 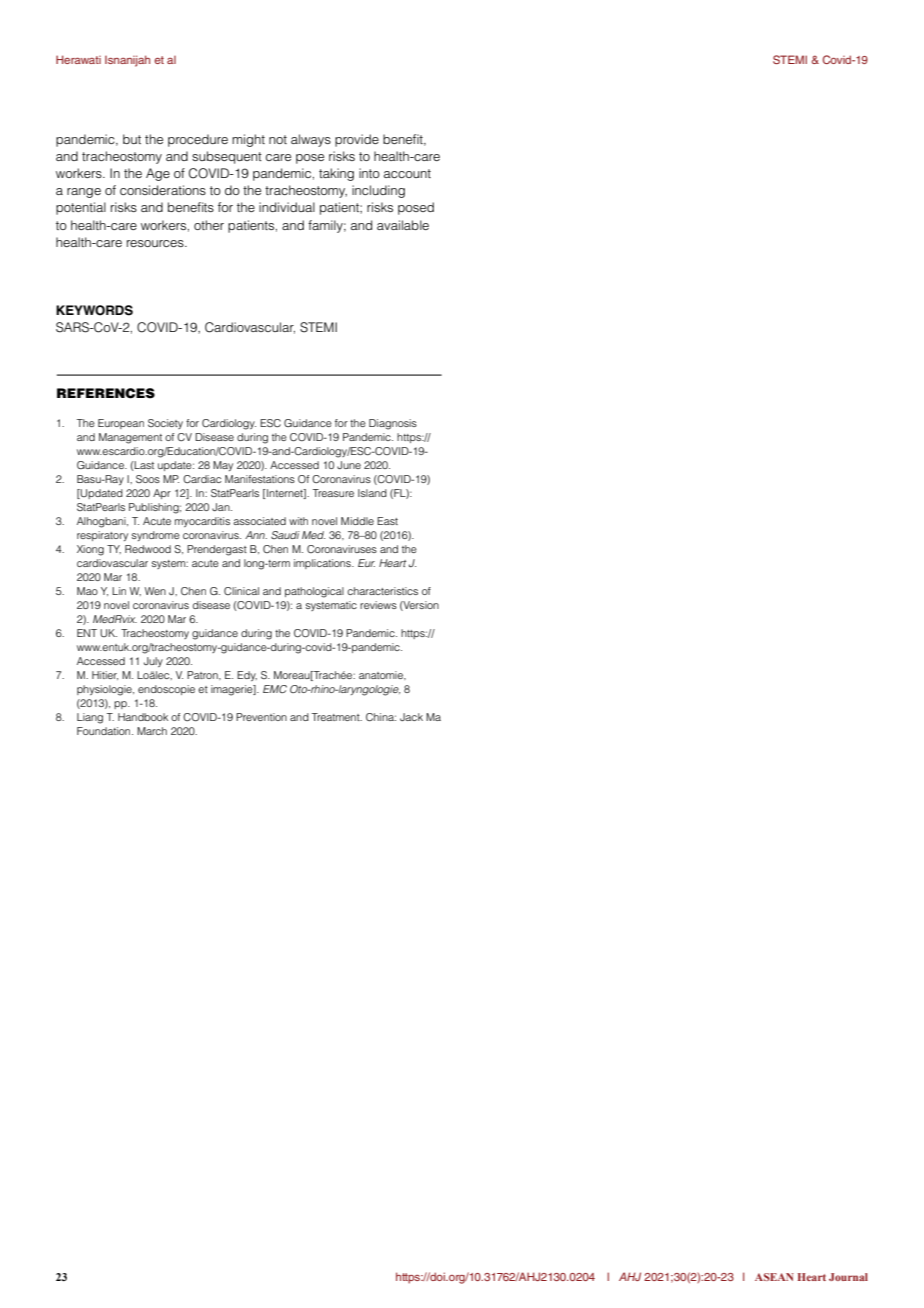 What do you see at coordinates (163, 190) in the screenshot?
I see `considerations` at bounding box center [163, 190].
